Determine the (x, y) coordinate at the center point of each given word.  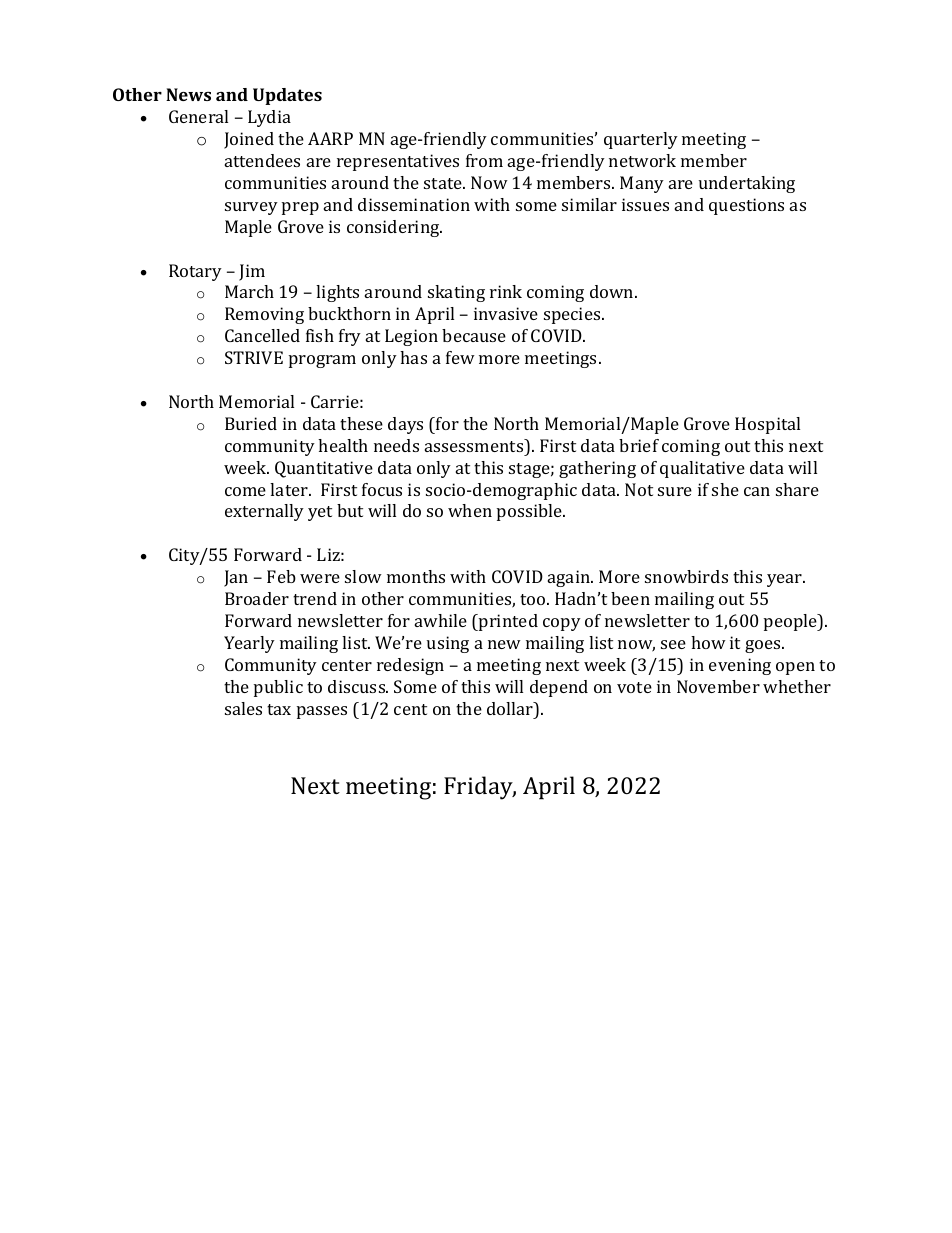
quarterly (641, 140)
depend (559, 688)
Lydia (269, 118)
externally (264, 512)
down (613, 291)
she (725, 489)
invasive (506, 313)
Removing (264, 315)
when (470, 510)
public (278, 688)
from (484, 160)
